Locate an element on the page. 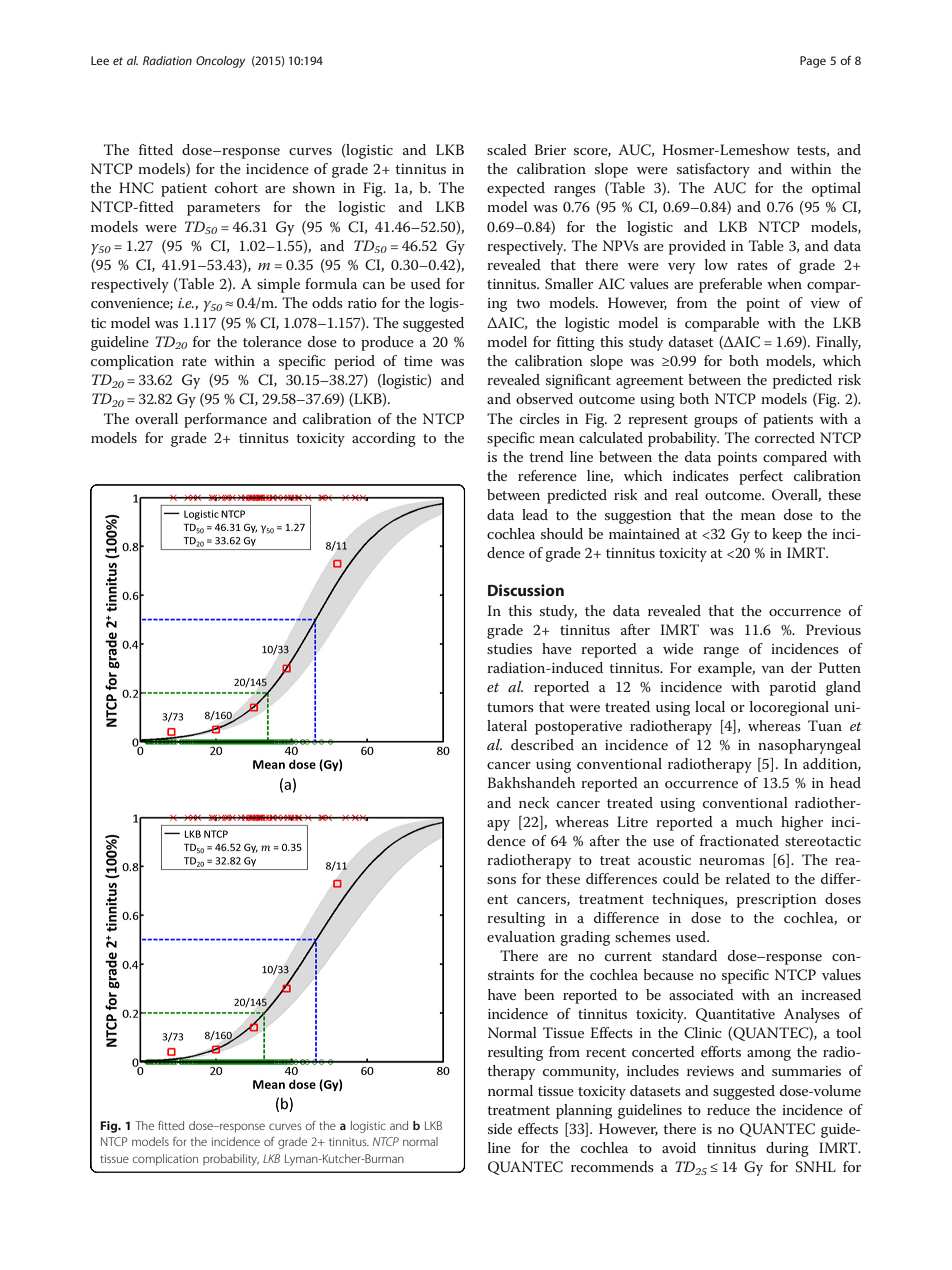 The height and width of the page is (1270, 952). side is located at coordinates (500, 1128).
